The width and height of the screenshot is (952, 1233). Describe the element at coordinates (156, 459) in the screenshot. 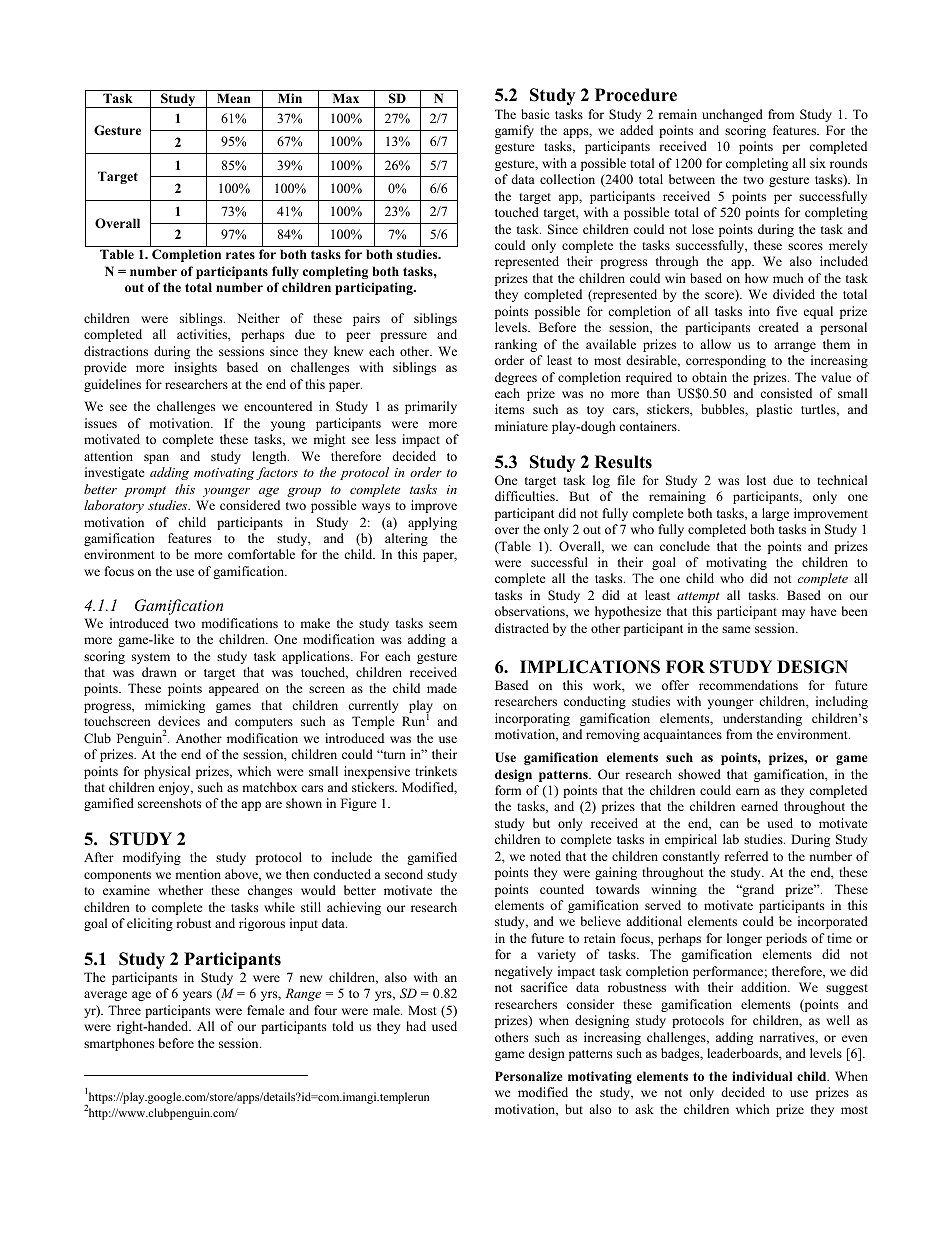

I see `span` at that location.
